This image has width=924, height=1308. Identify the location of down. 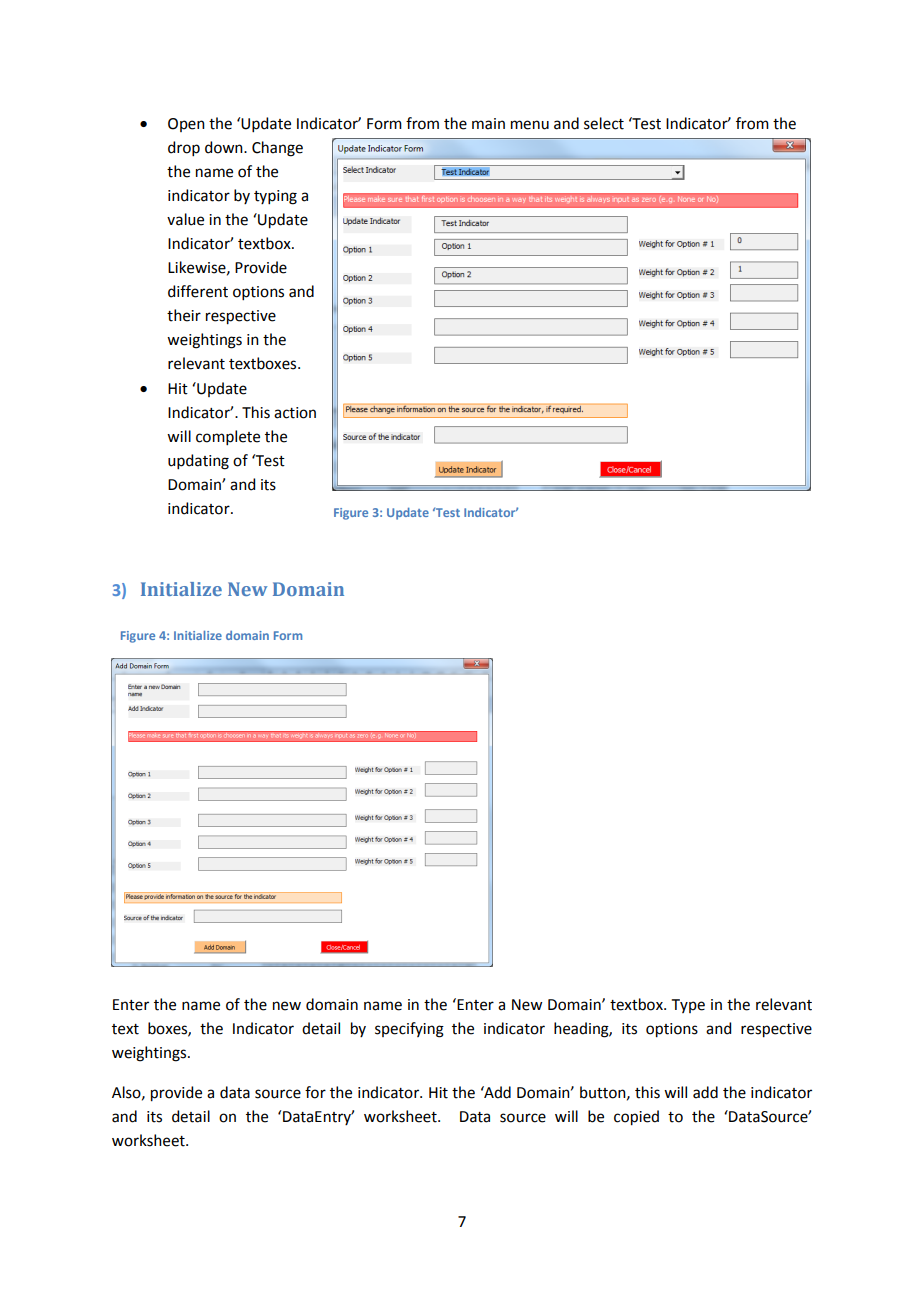
(225, 147).
